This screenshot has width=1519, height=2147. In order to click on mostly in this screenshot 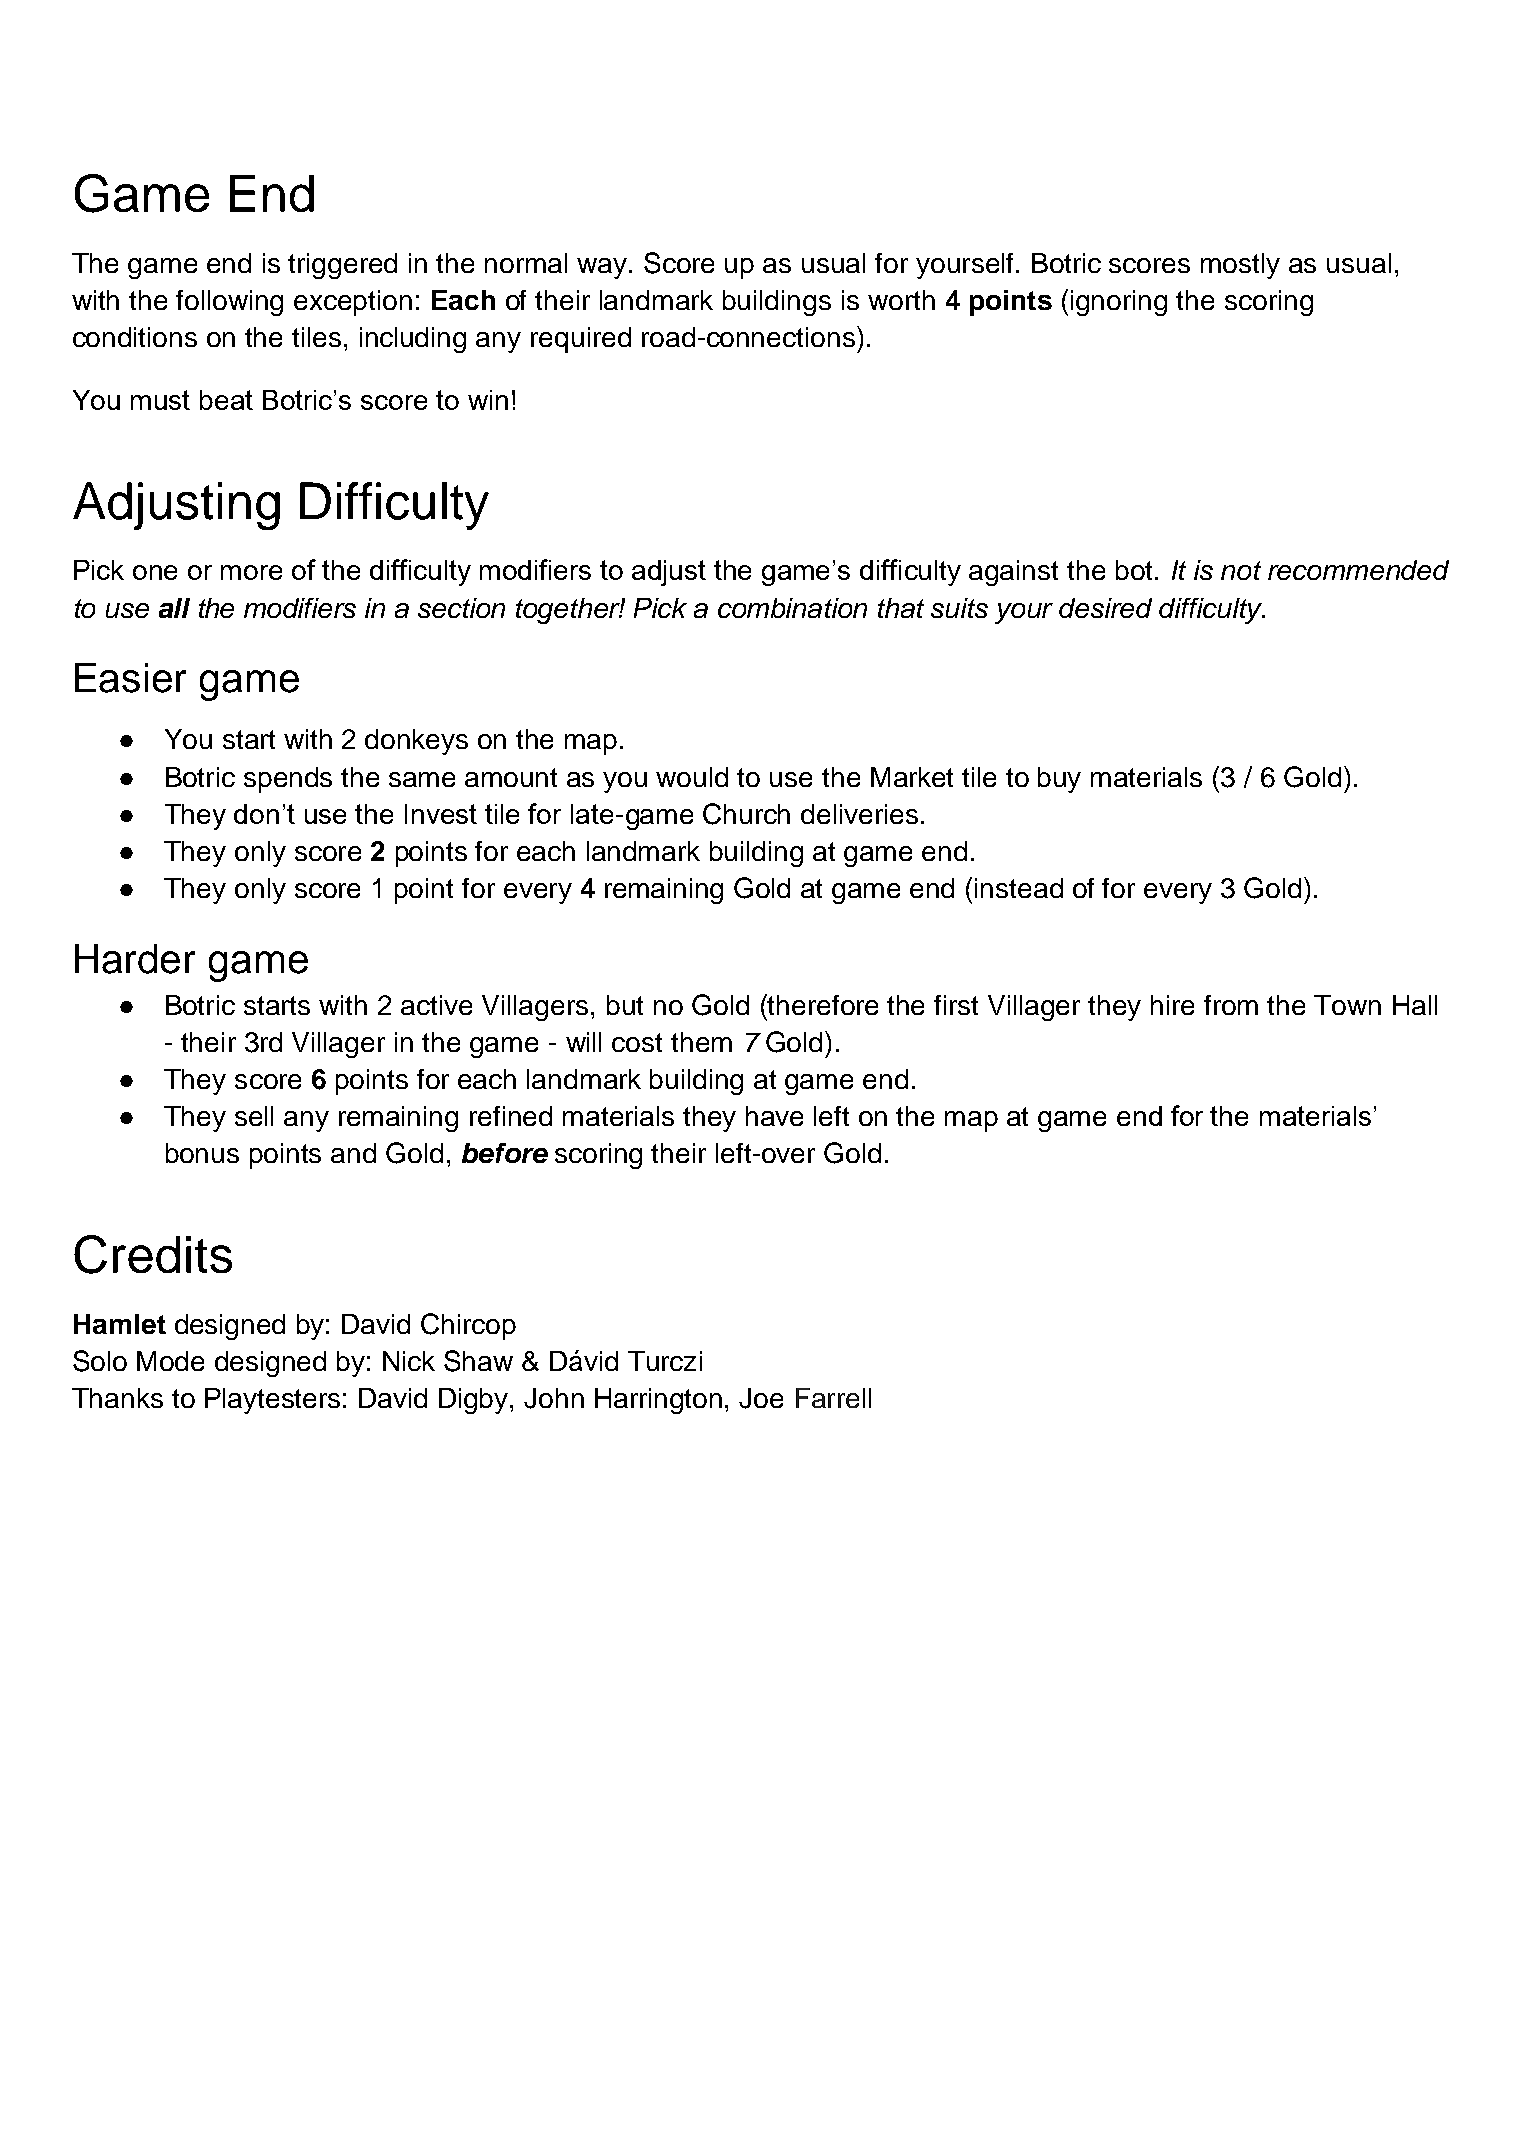, I will do `click(1240, 266)`.
